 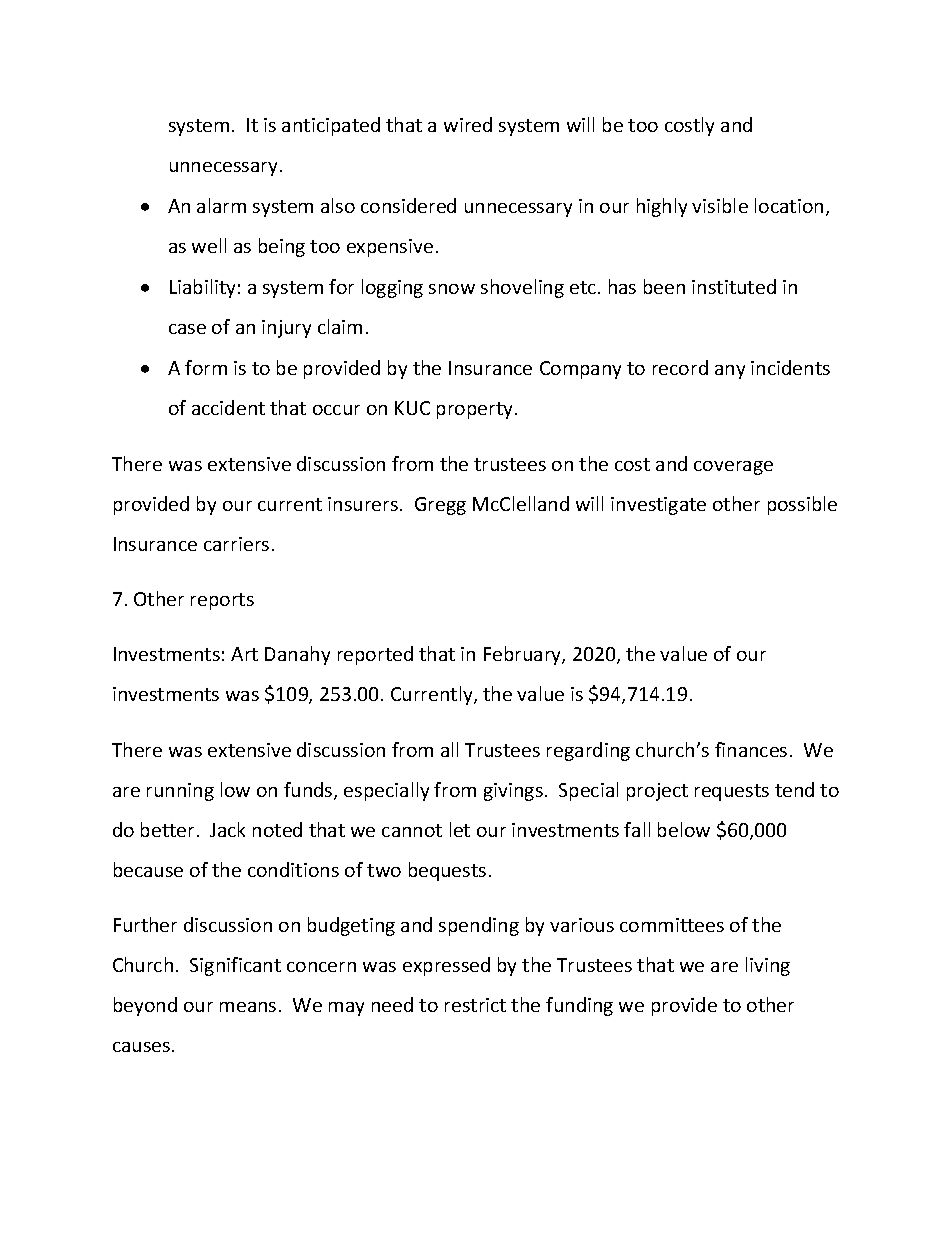 I want to click on record, so click(x=680, y=367).
